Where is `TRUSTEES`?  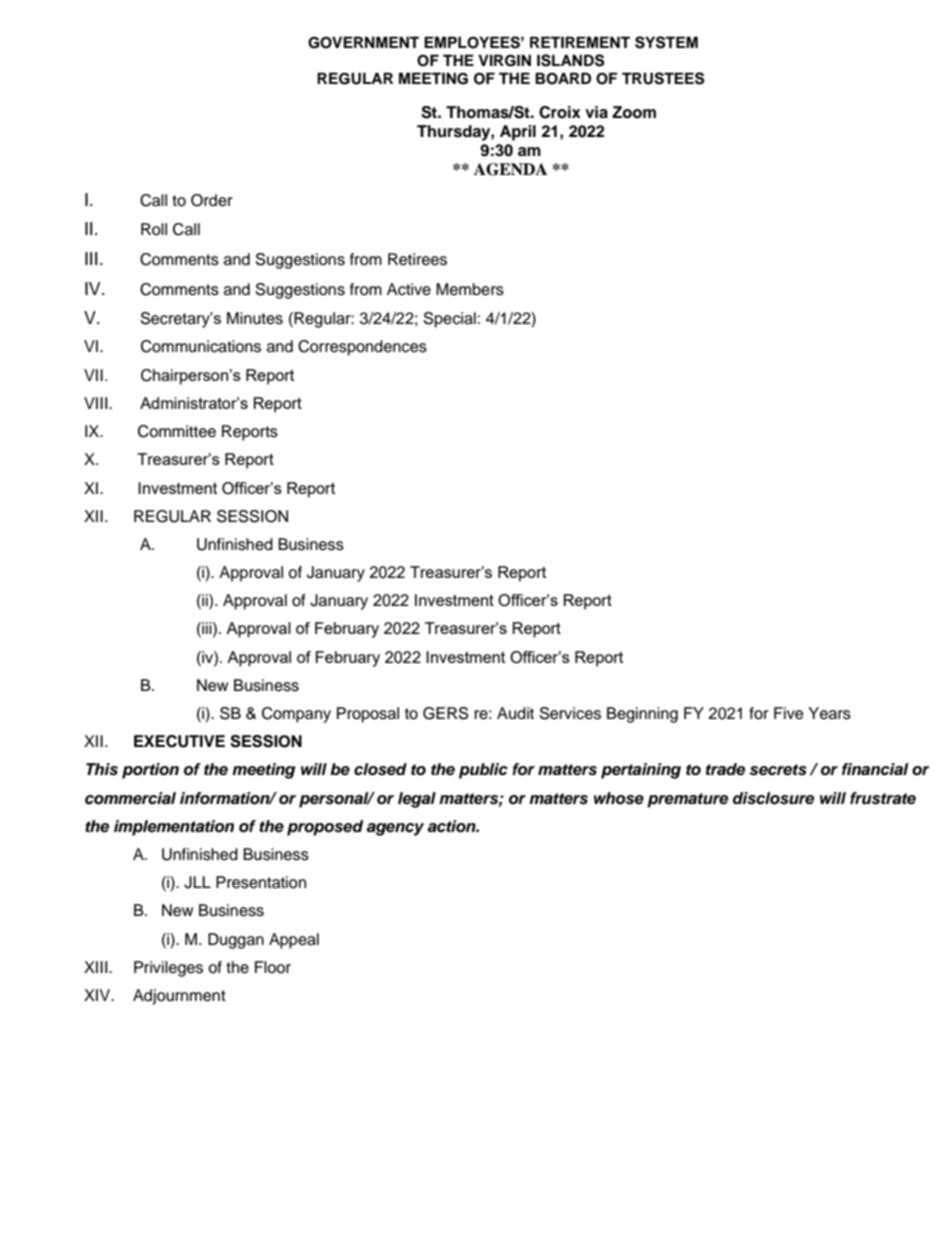
TRUSTEES is located at coordinates (663, 78).
